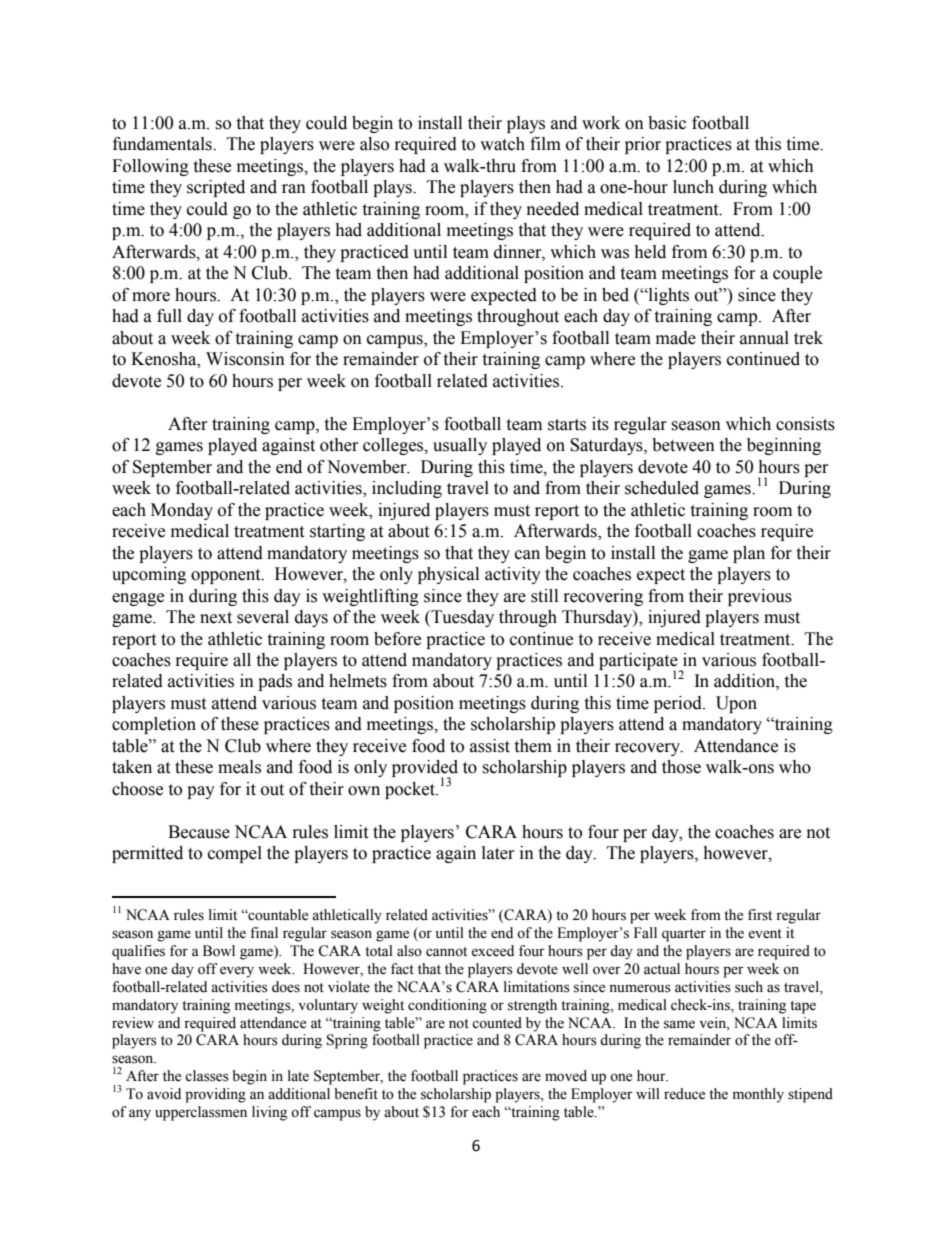  I want to click on next, so click(216, 618).
